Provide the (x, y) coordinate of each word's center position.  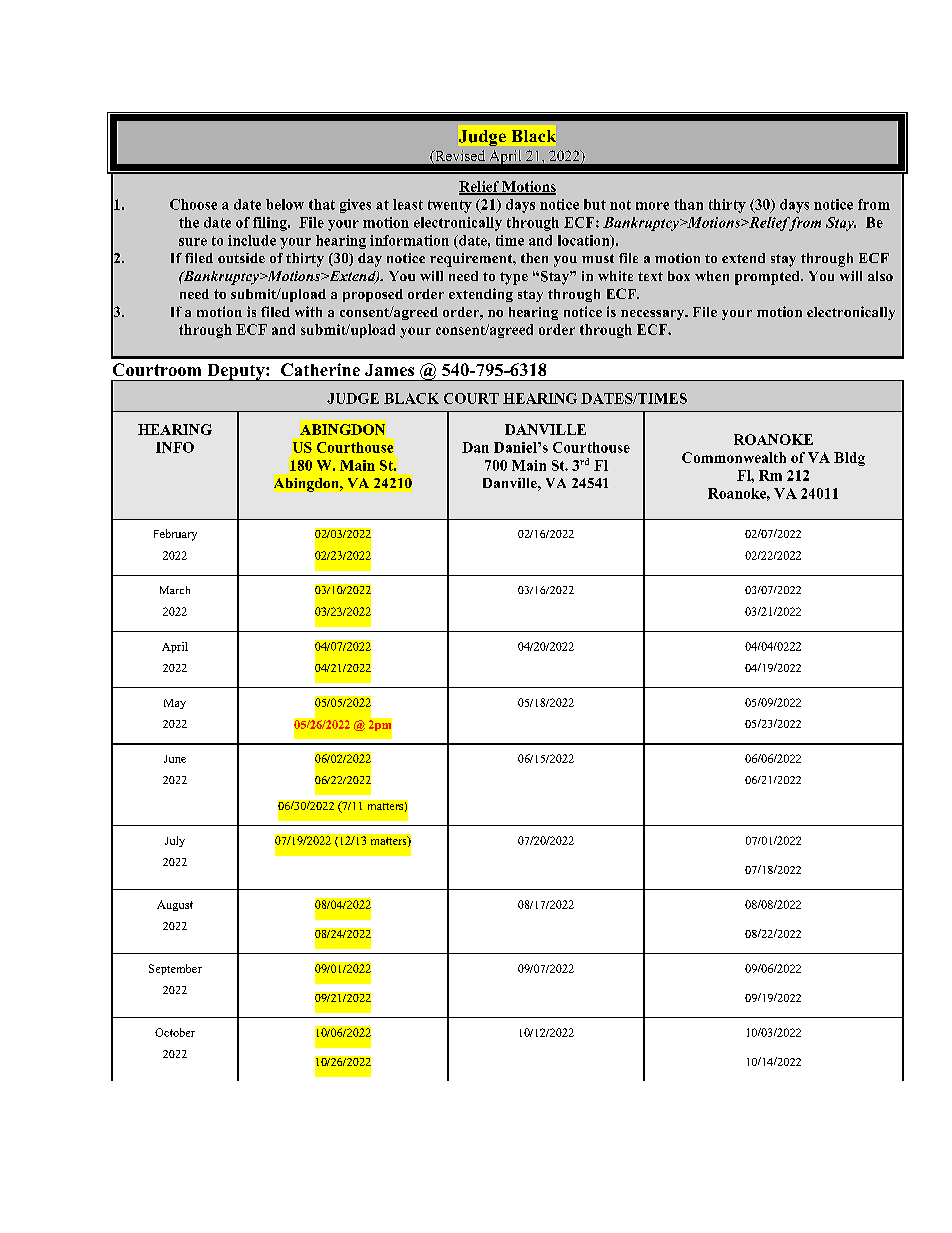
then (534, 258)
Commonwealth (734, 457)
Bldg (849, 459)
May (175, 704)
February (175, 535)
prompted (768, 278)
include (252, 240)
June (175, 759)
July (175, 841)
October (175, 1032)
